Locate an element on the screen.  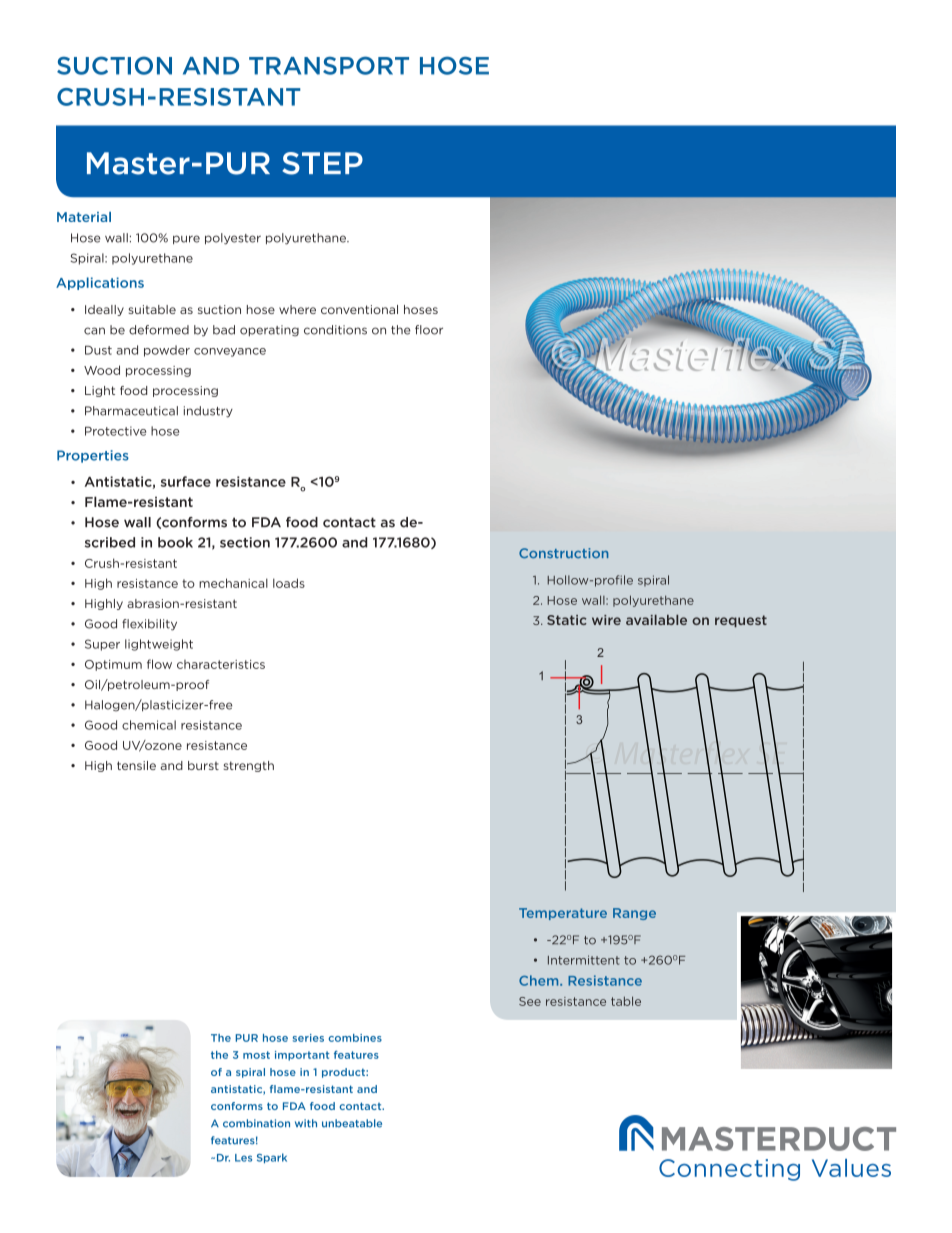
tensile is located at coordinates (136, 765).
